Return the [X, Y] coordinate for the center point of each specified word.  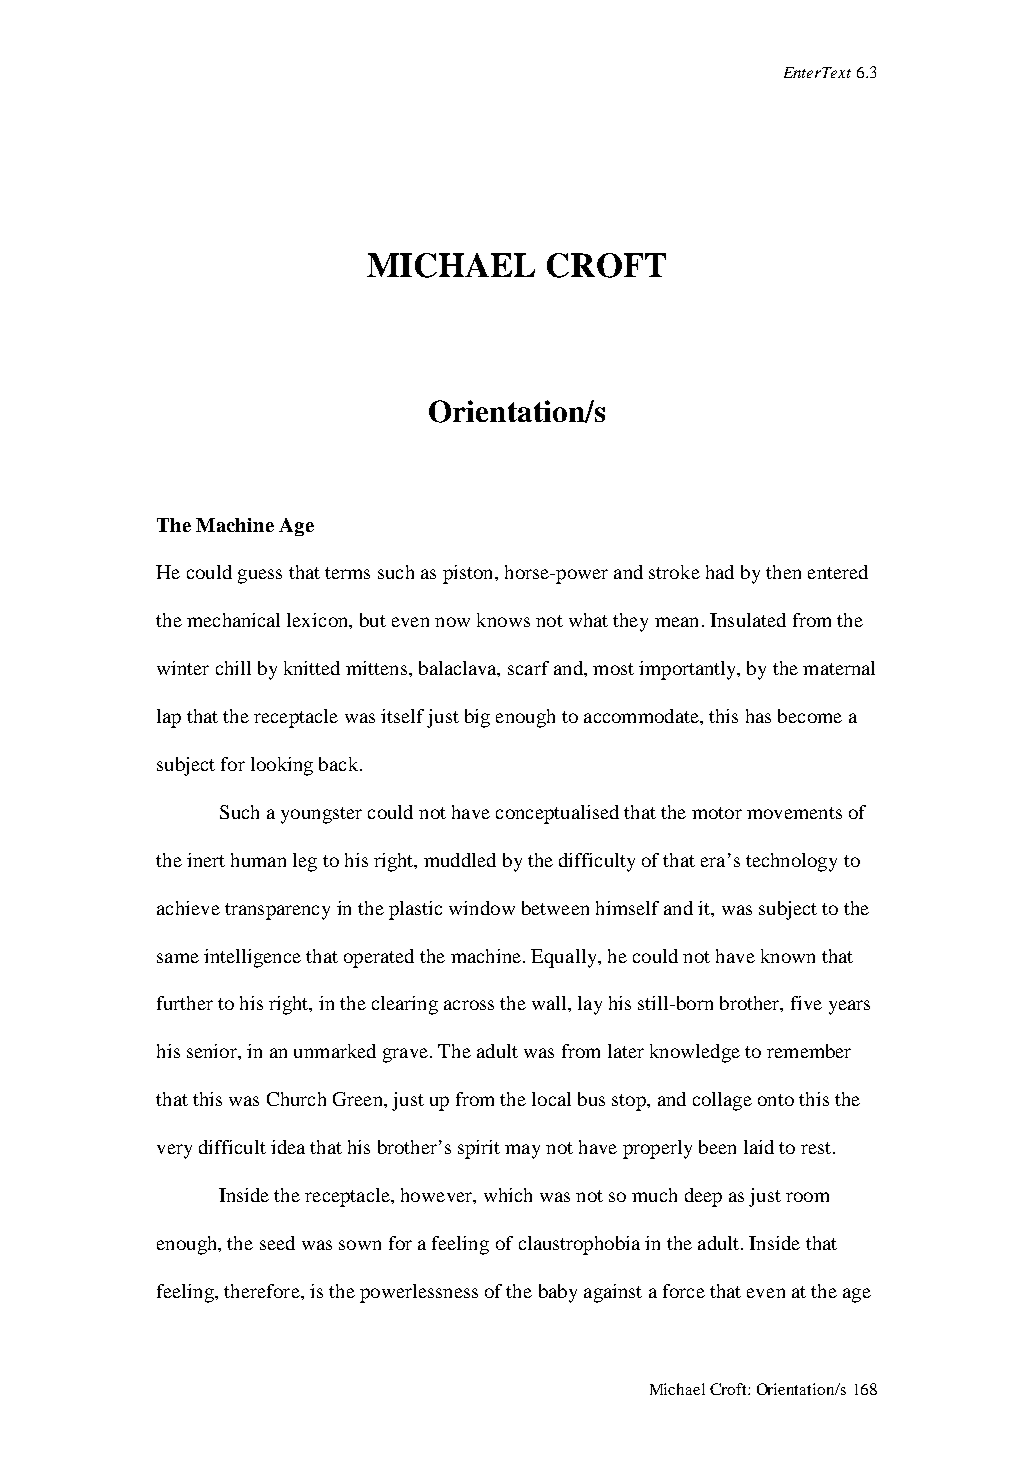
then [783, 572]
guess [260, 576]
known [788, 956]
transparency [277, 911]
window [482, 908]
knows [503, 620]
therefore [263, 1291]
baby [558, 1293]
